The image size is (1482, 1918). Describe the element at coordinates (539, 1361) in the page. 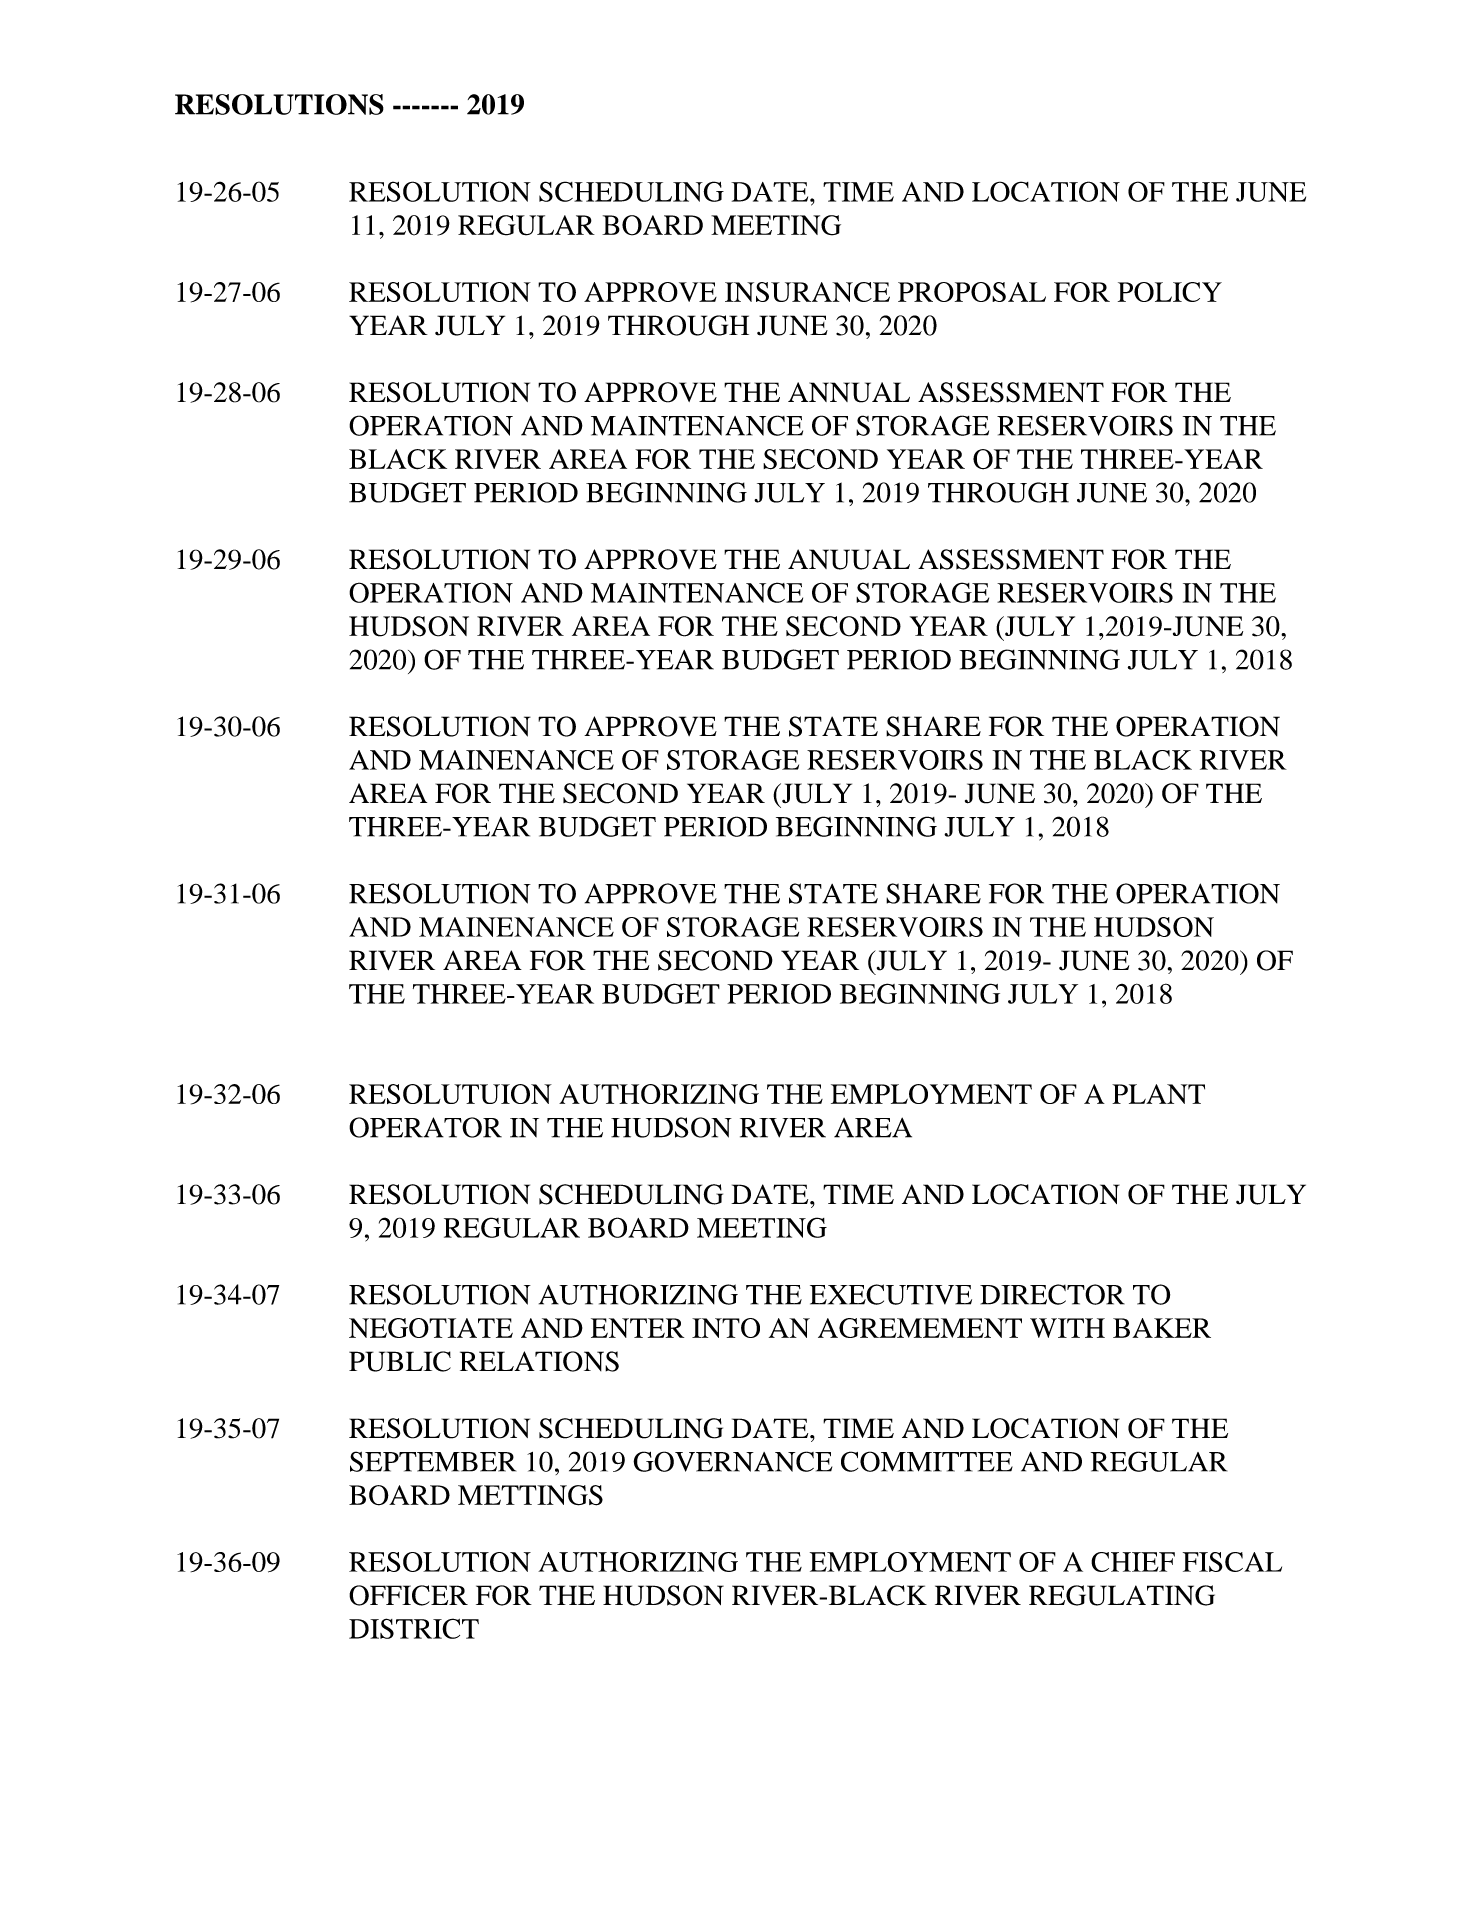

I see `RELATIONS` at that location.
